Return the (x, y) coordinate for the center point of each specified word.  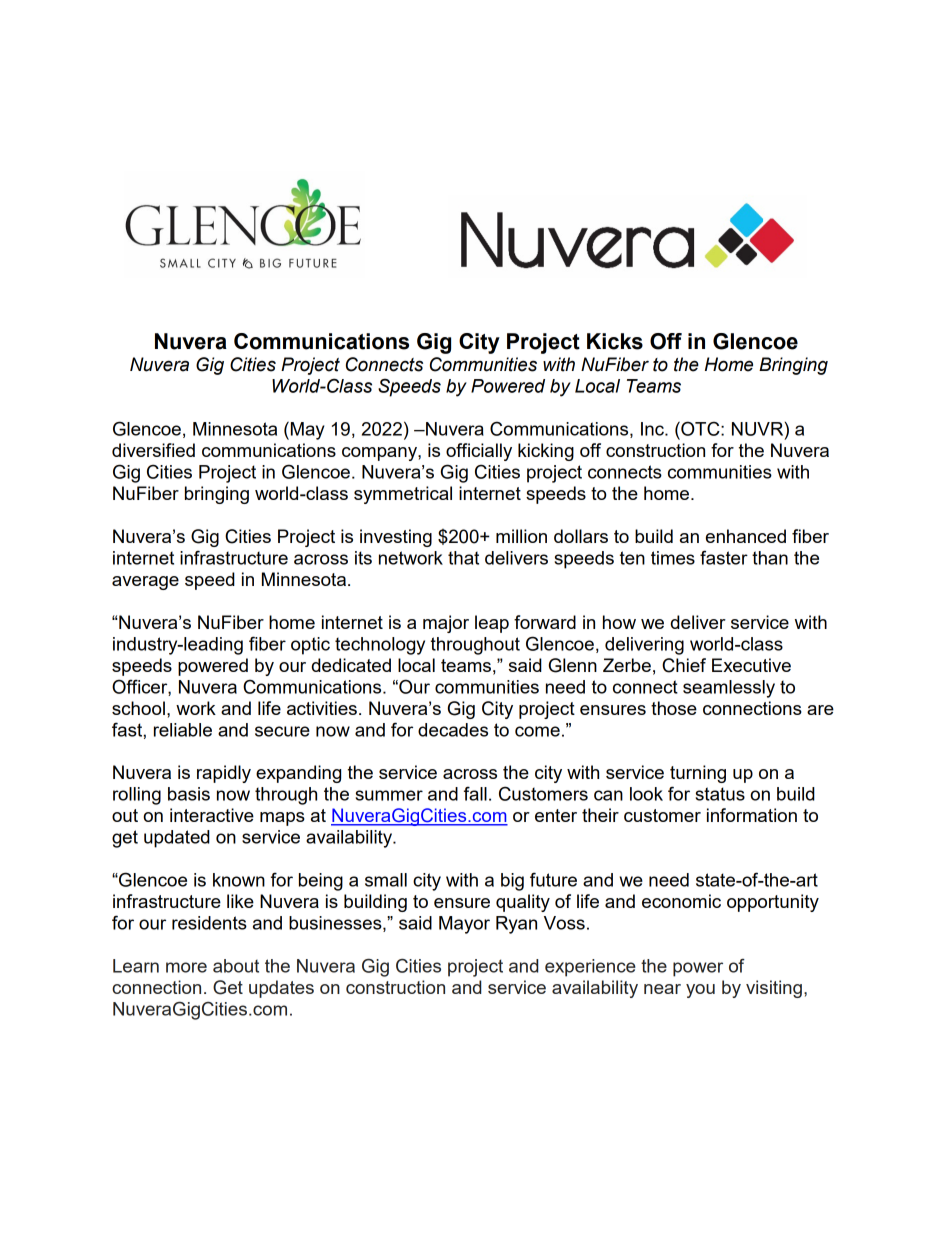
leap (492, 624)
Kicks (615, 341)
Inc (653, 429)
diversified (153, 450)
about (236, 966)
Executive (751, 665)
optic (310, 646)
